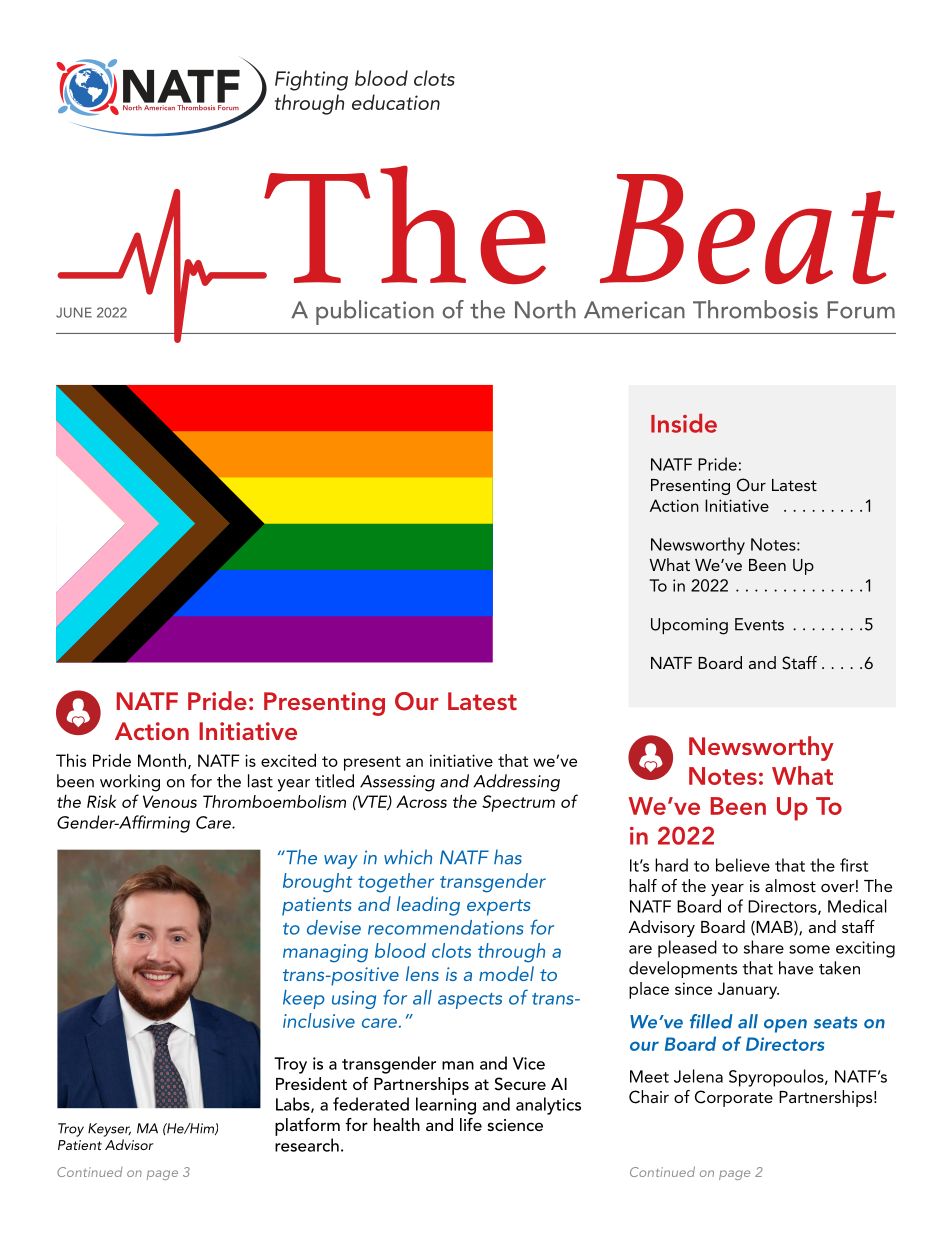 The height and width of the screenshot is (1233, 952). What do you see at coordinates (109, 1130) in the screenshot?
I see `Keyser` at bounding box center [109, 1130].
